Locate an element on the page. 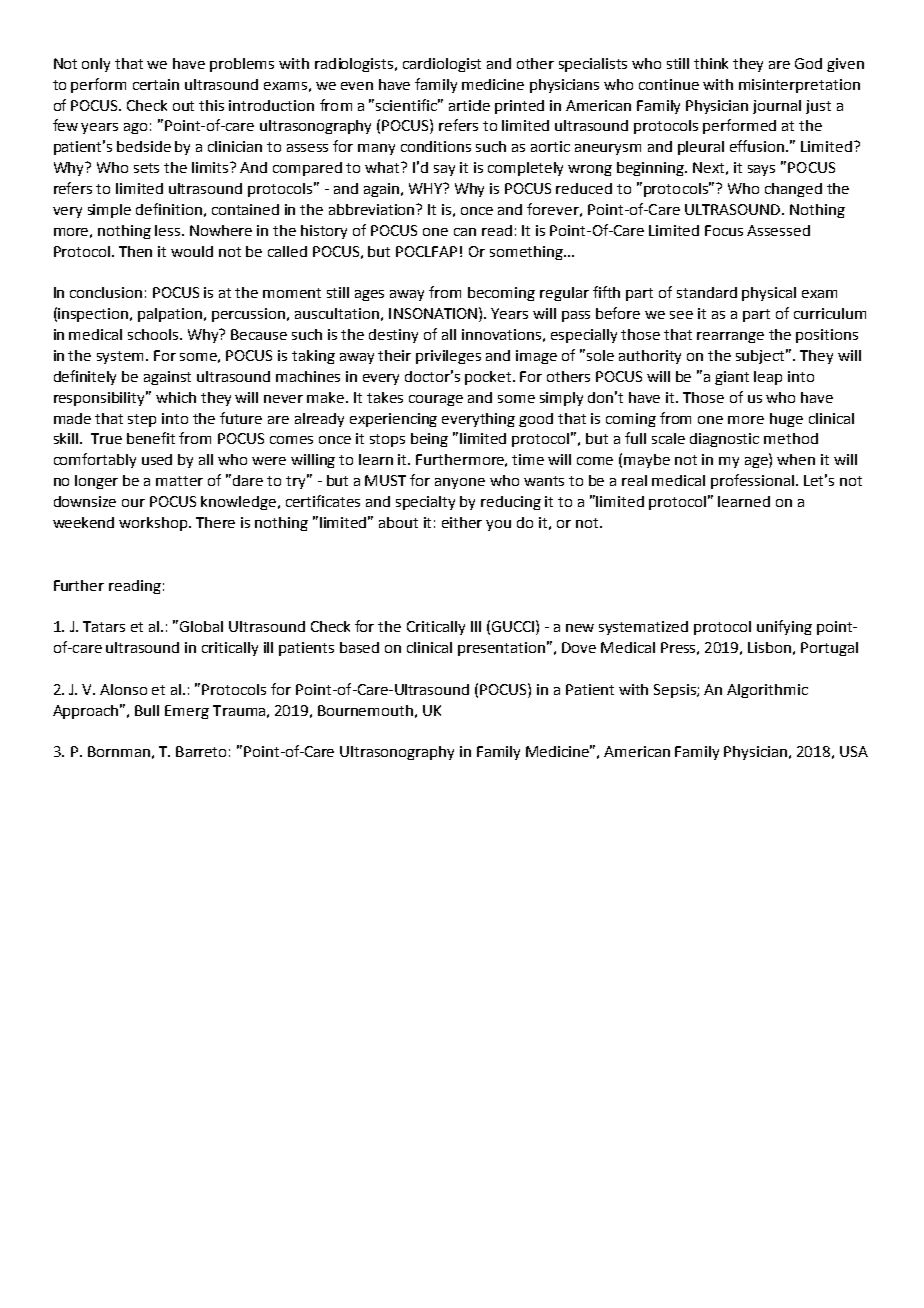 The height and width of the page is (1308, 924). Focus is located at coordinates (724, 230).
